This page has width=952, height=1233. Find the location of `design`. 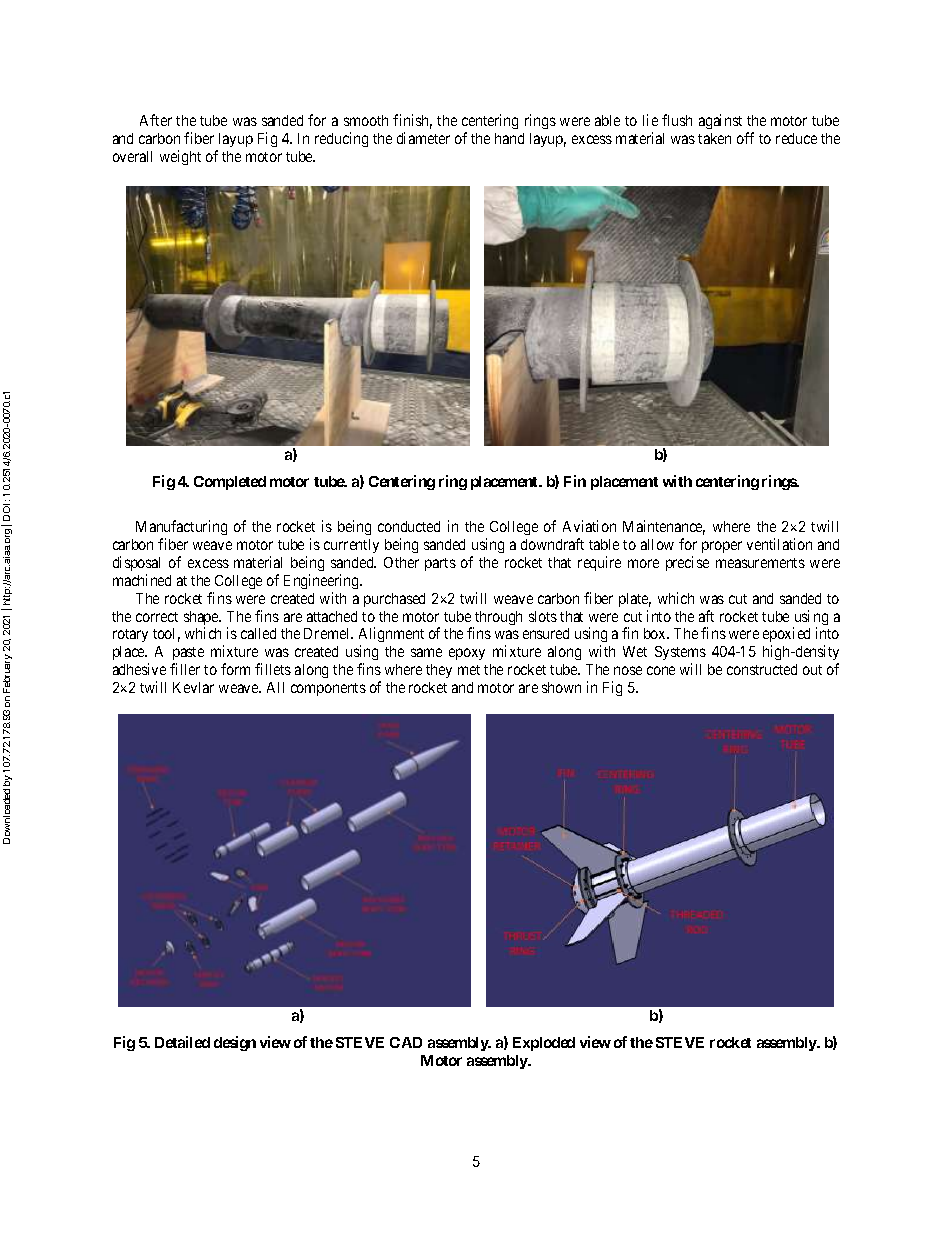

design is located at coordinates (235, 1043).
